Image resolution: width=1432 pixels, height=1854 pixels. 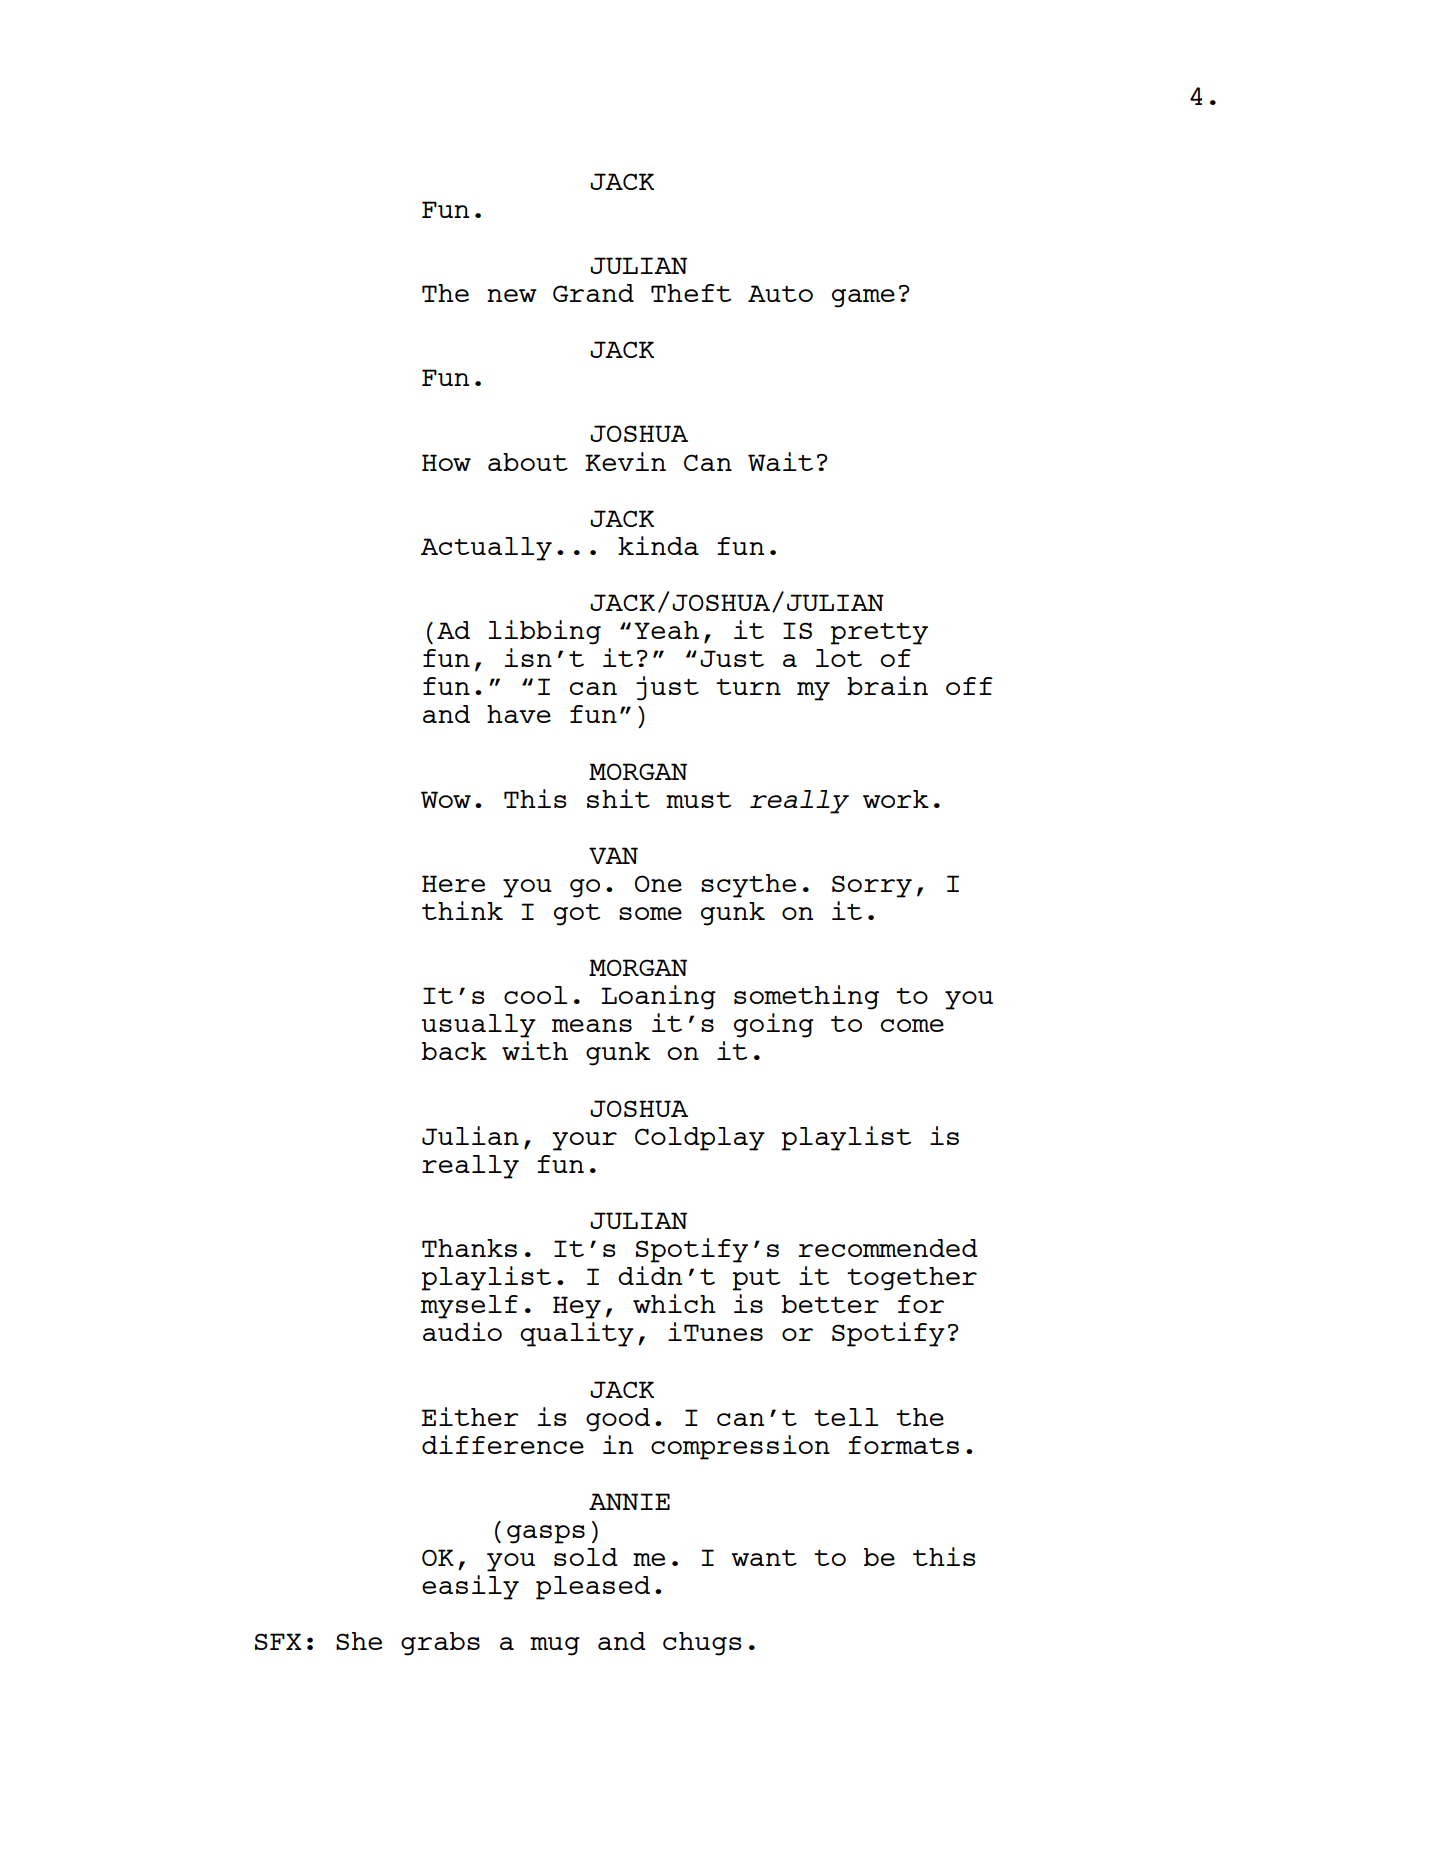 I want to click on kinda, so click(x=658, y=545).
